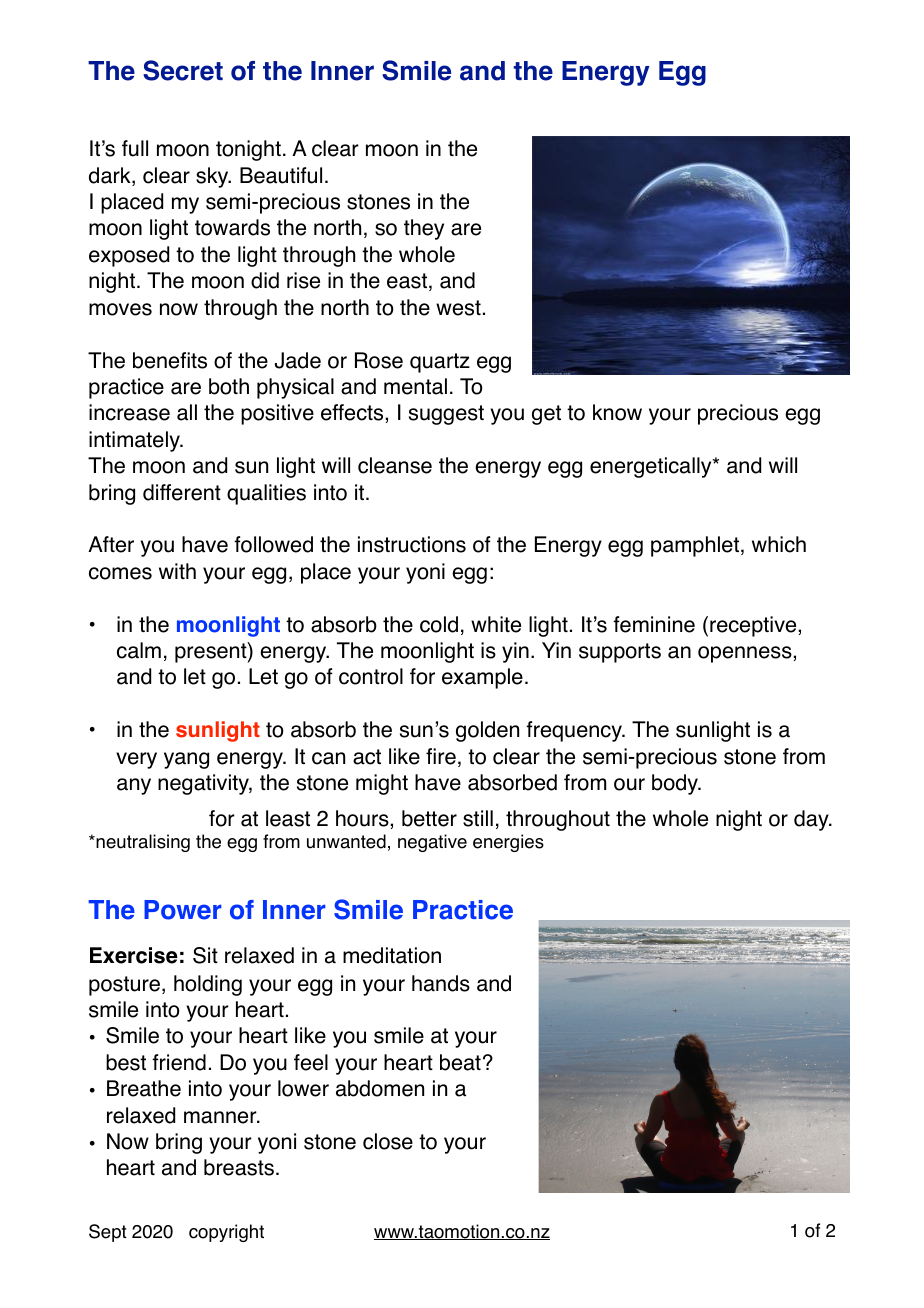 The image size is (924, 1308). I want to click on Secret, so click(183, 70).
